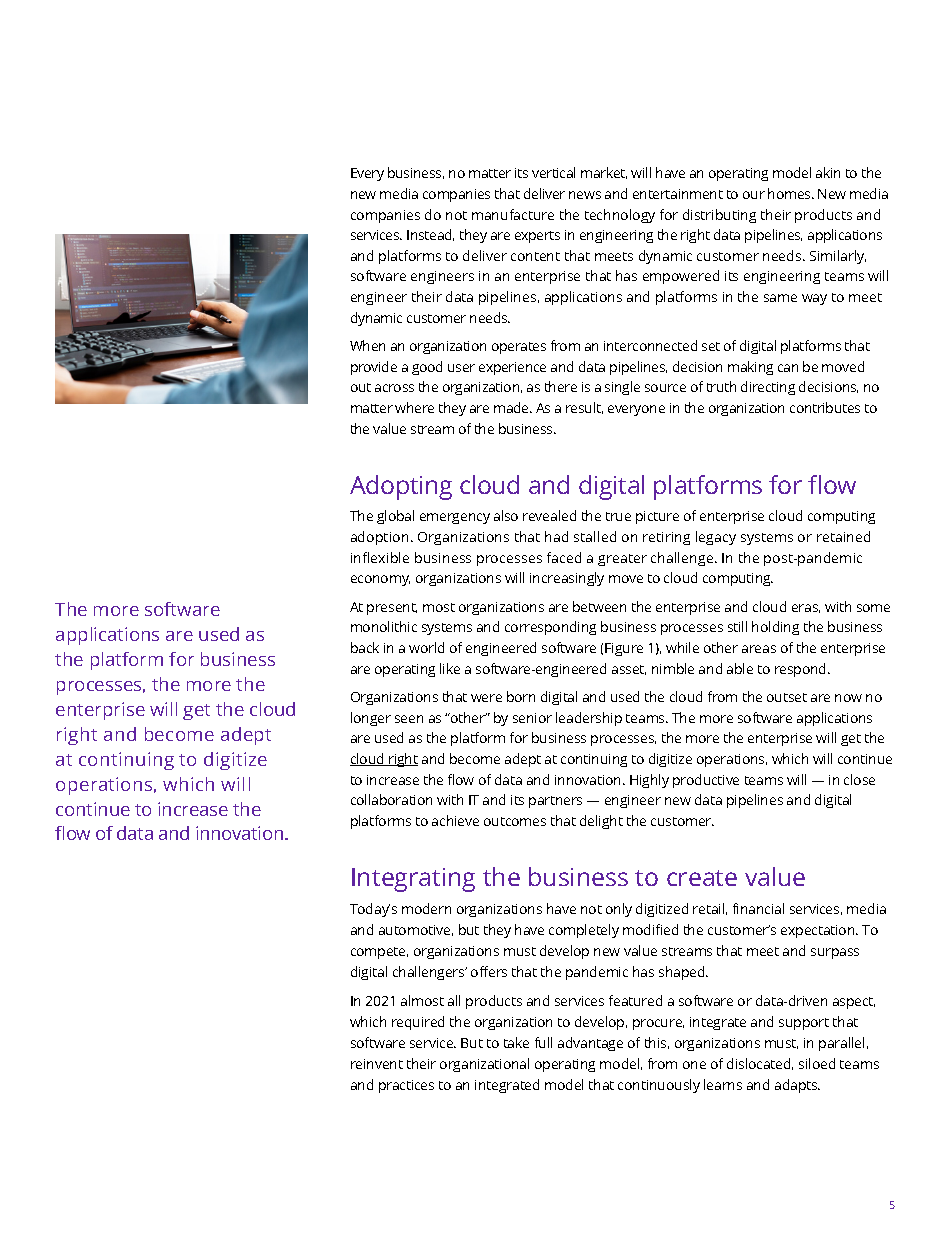 This screenshot has height=1233, width=952. I want to click on technology, so click(620, 216).
